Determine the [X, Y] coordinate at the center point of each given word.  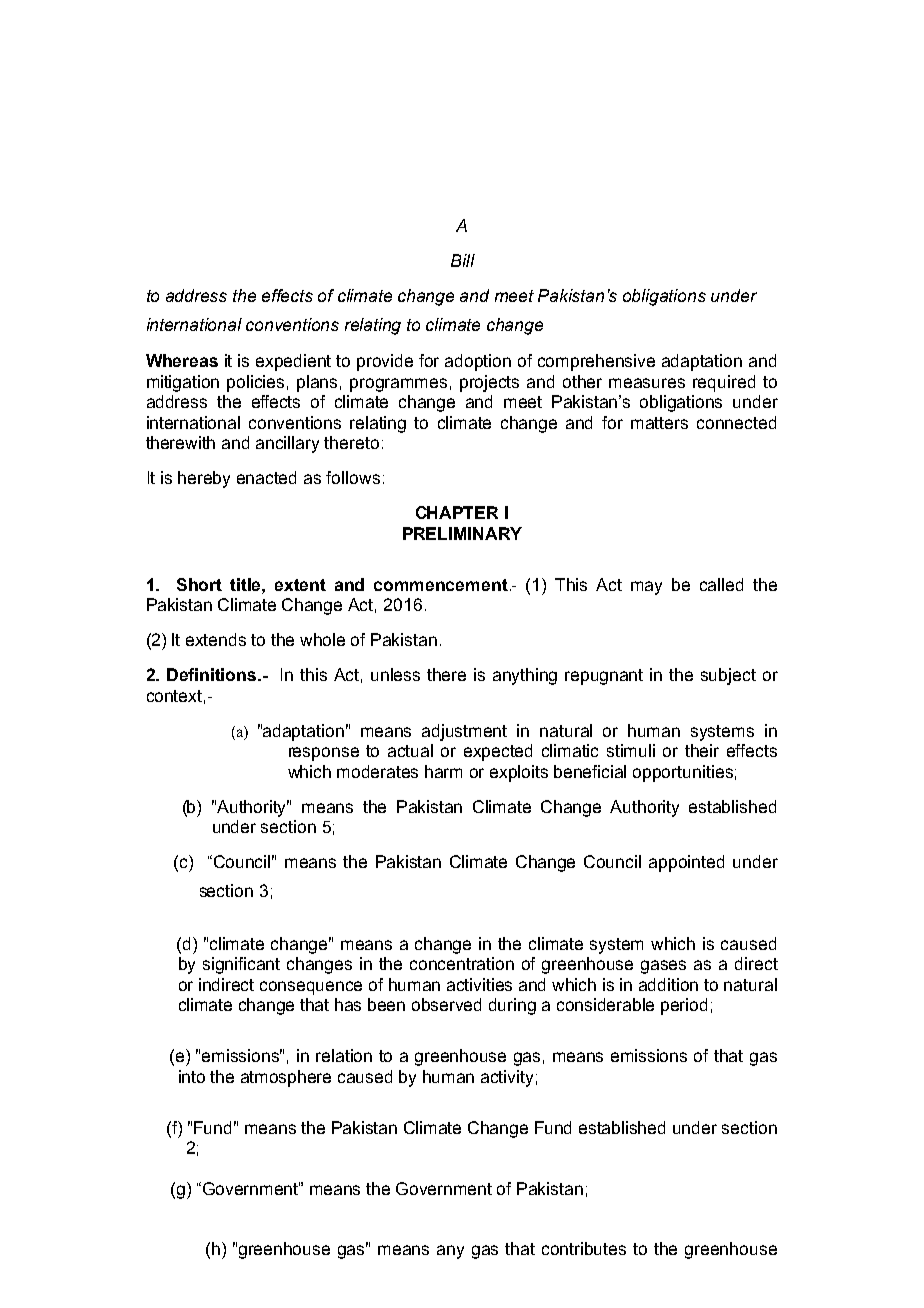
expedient [293, 362]
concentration [462, 963]
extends [216, 639]
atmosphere [286, 1078]
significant [241, 965]
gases [663, 967]
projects [489, 383]
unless [395, 674]
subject [728, 676]
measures [647, 383]
